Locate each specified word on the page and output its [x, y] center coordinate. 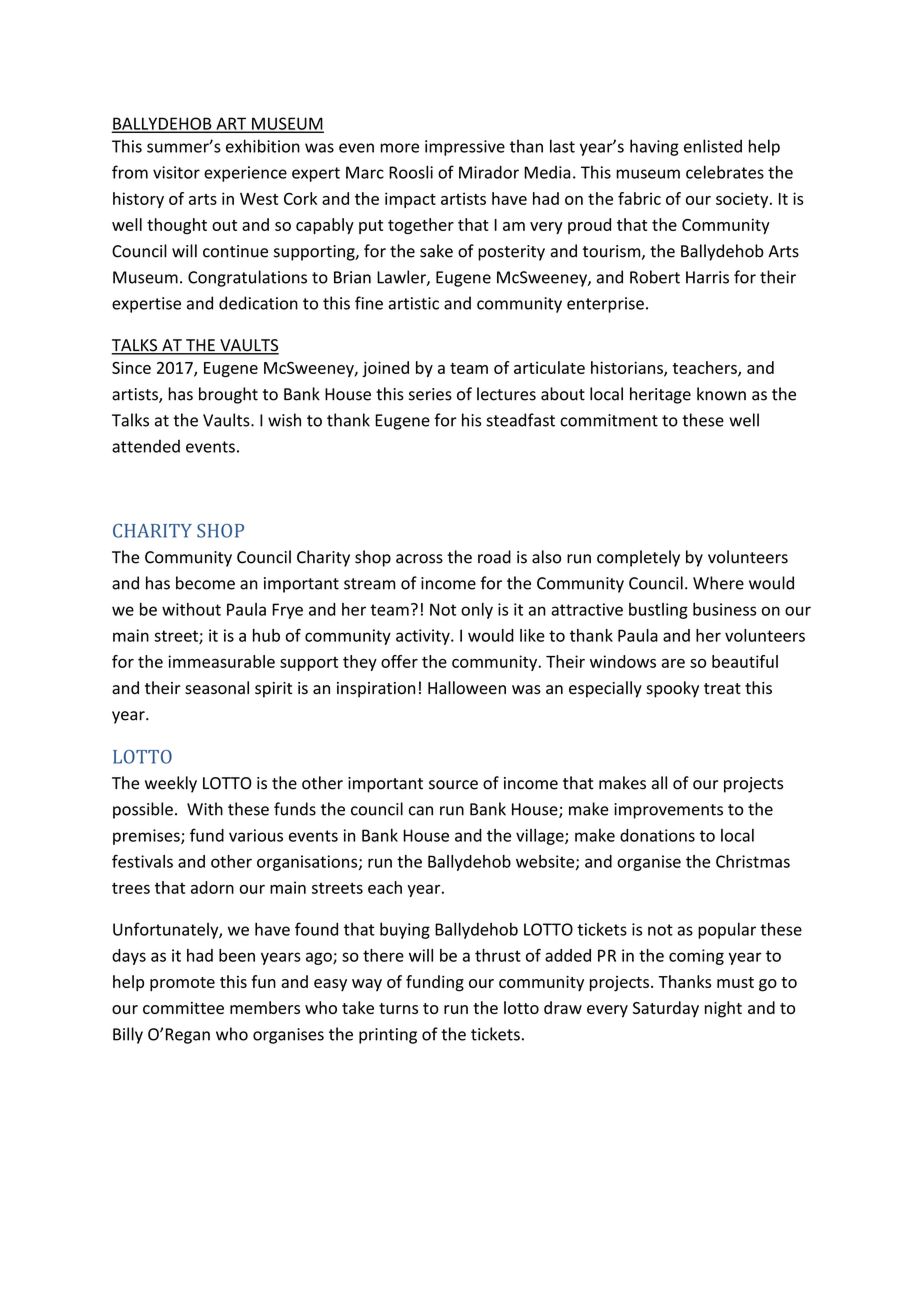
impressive [465, 148]
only [477, 611]
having [654, 147]
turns [398, 1008]
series [430, 394]
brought [228, 395]
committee [183, 1008]
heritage [660, 395]
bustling [658, 611]
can [421, 811]
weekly [171, 784]
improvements [668, 811]
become [205, 583]
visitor [176, 172]
